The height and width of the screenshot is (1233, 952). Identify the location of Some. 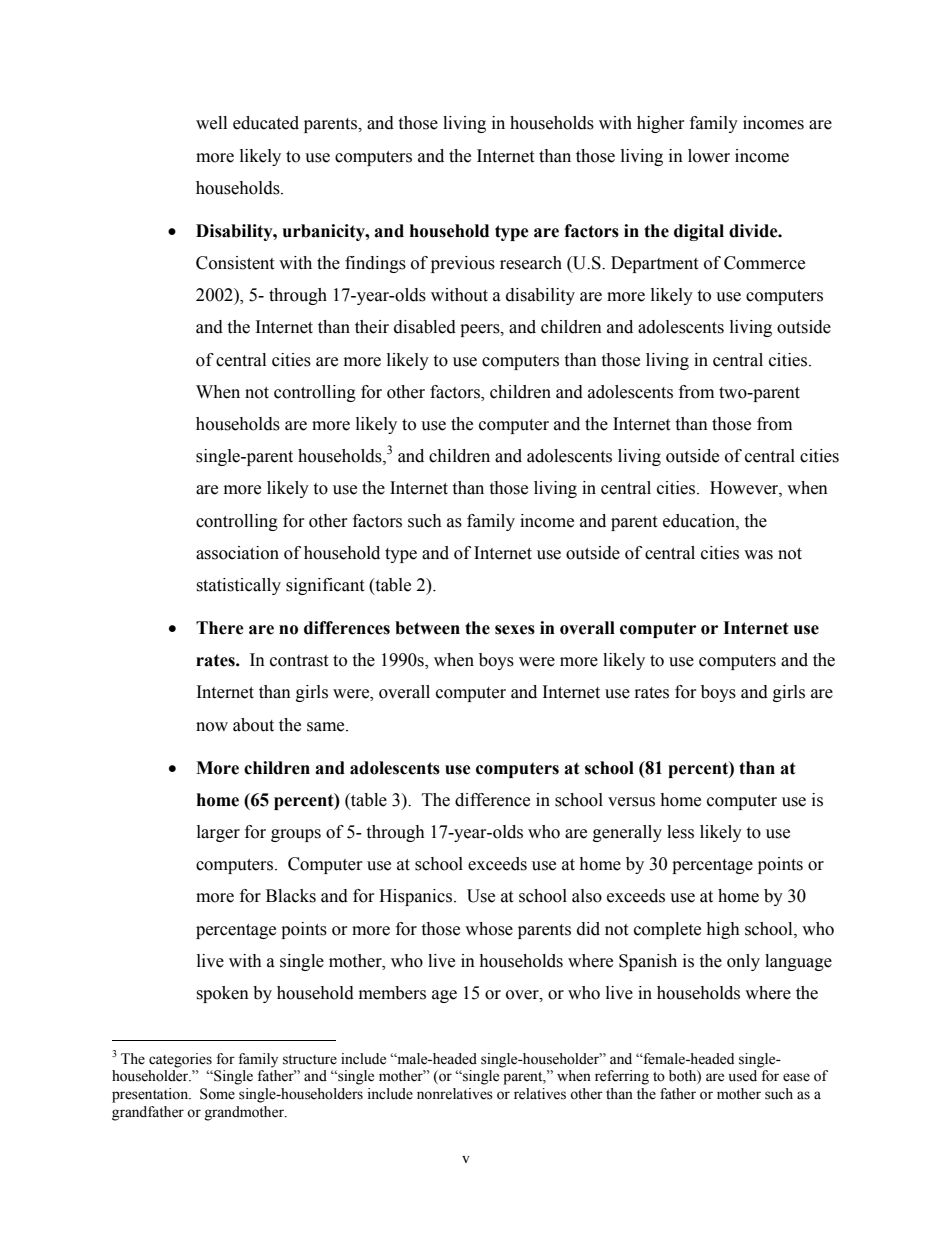
(217, 1094).
